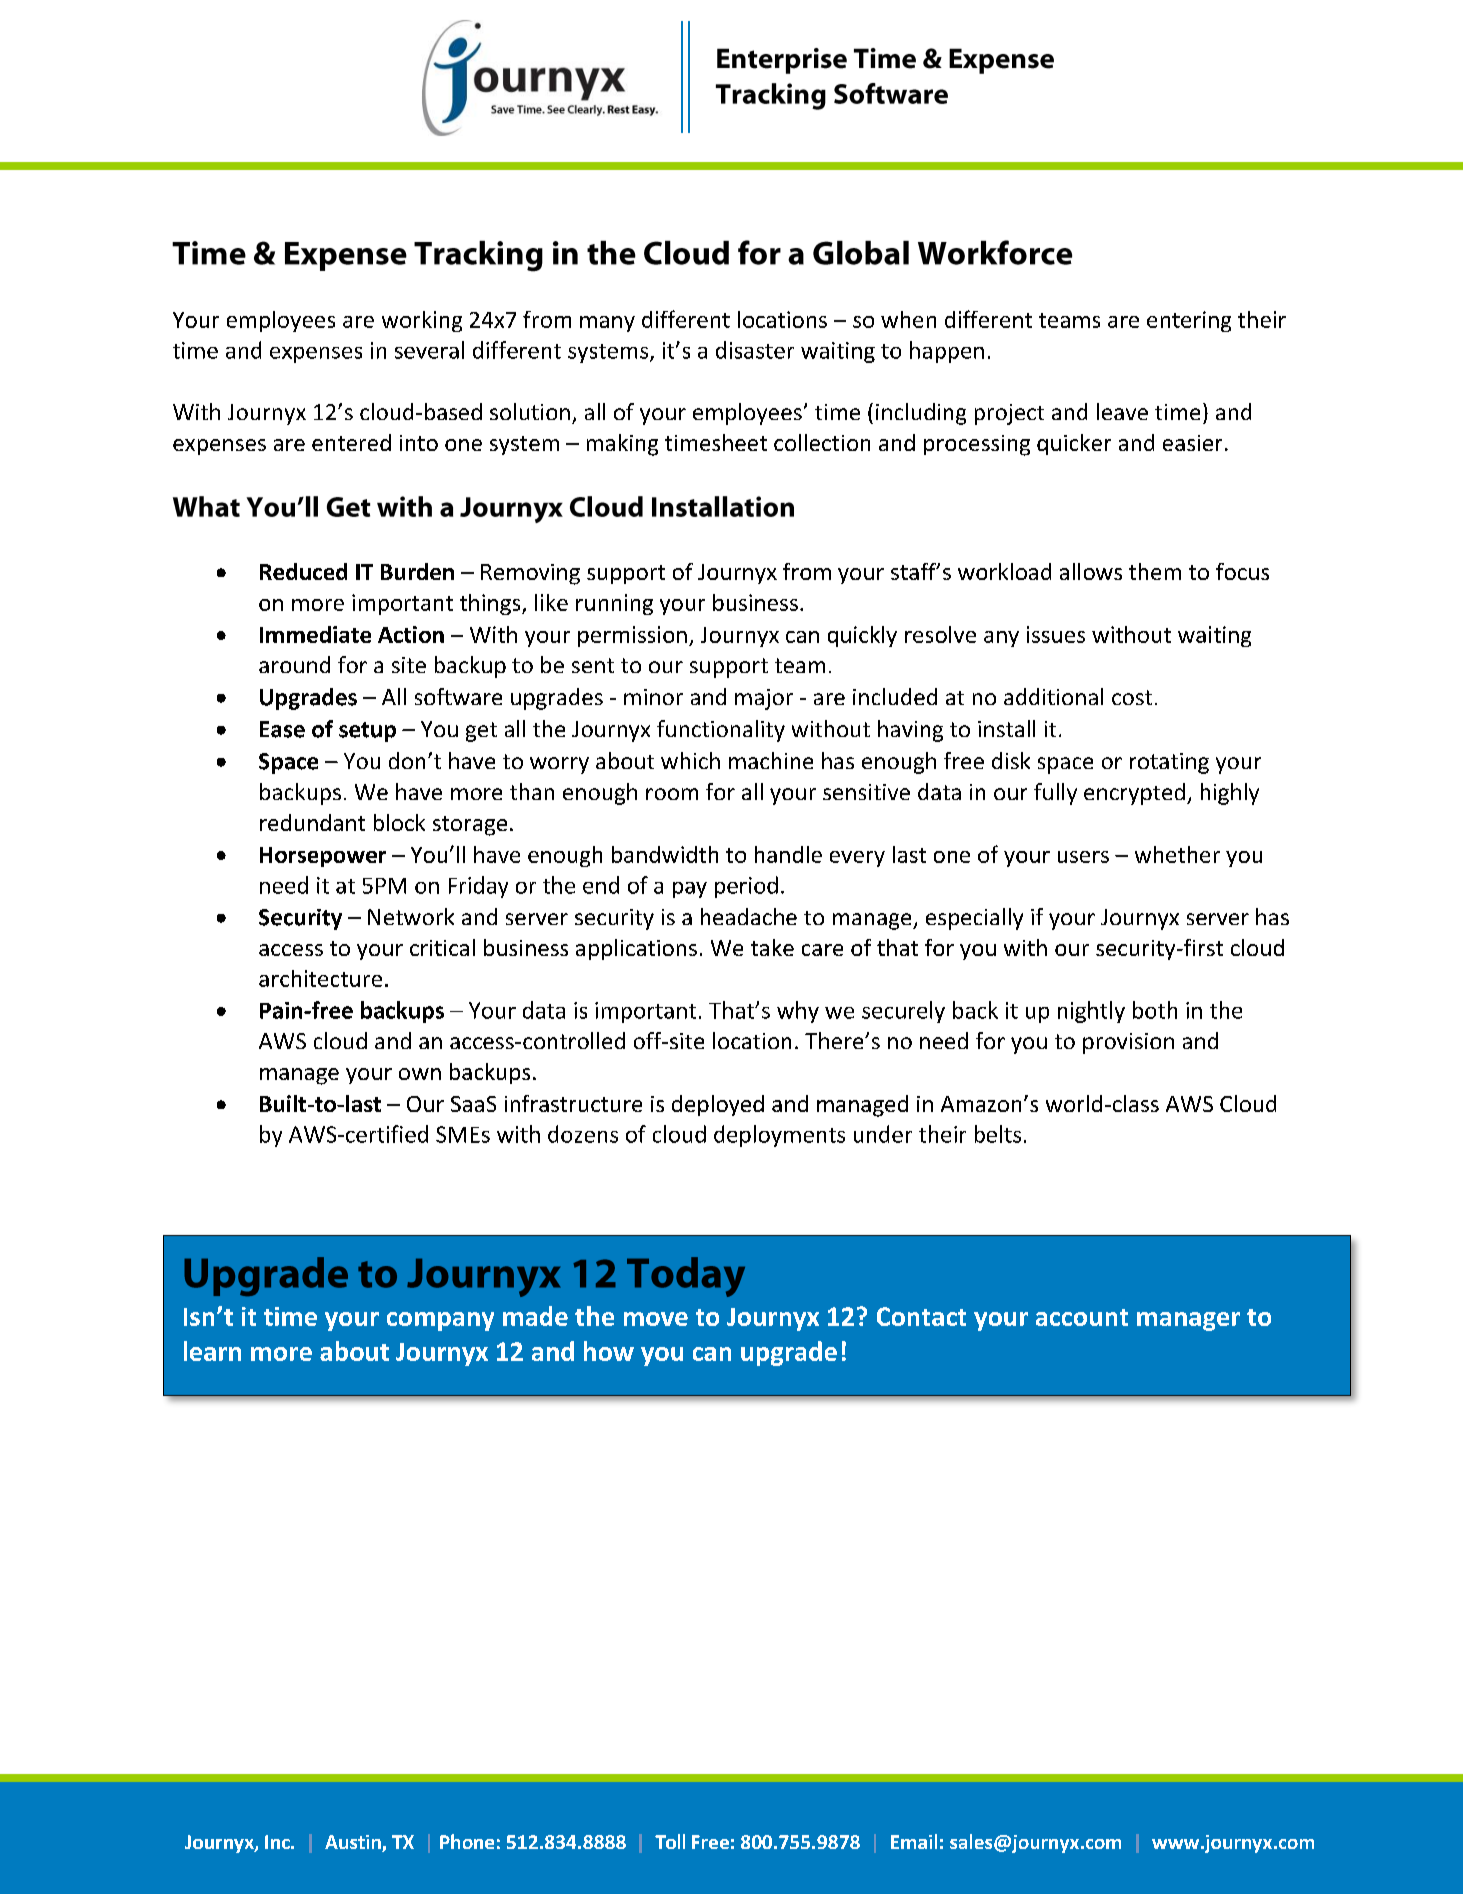 Image resolution: width=1463 pixels, height=1894 pixels. I want to click on Austin, so click(354, 1843).
